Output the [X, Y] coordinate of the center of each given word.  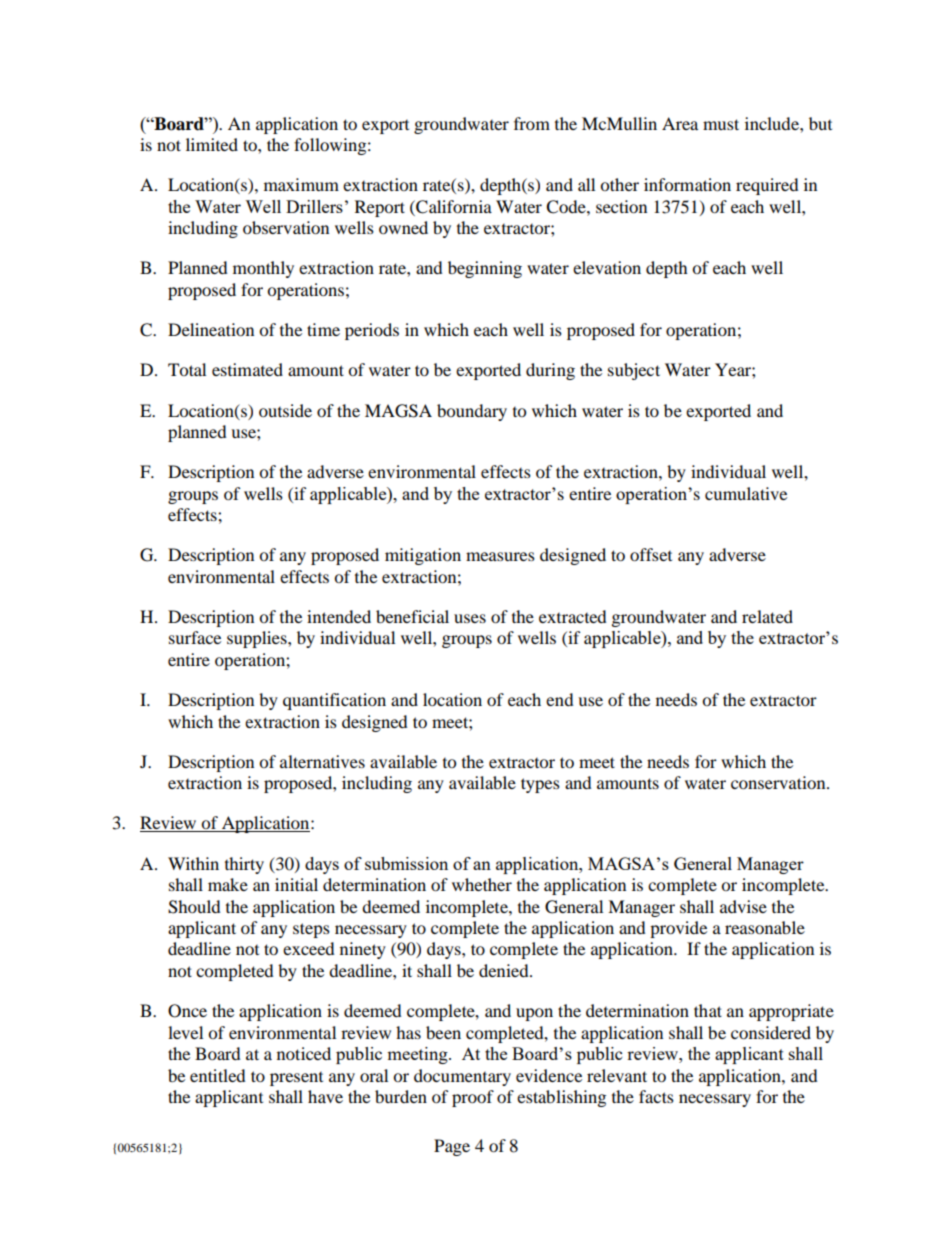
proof [473, 1098]
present [296, 1079]
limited [212, 144]
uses [470, 618]
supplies [258, 639]
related [767, 616]
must [721, 124]
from [532, 123]
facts [656, 1096]
